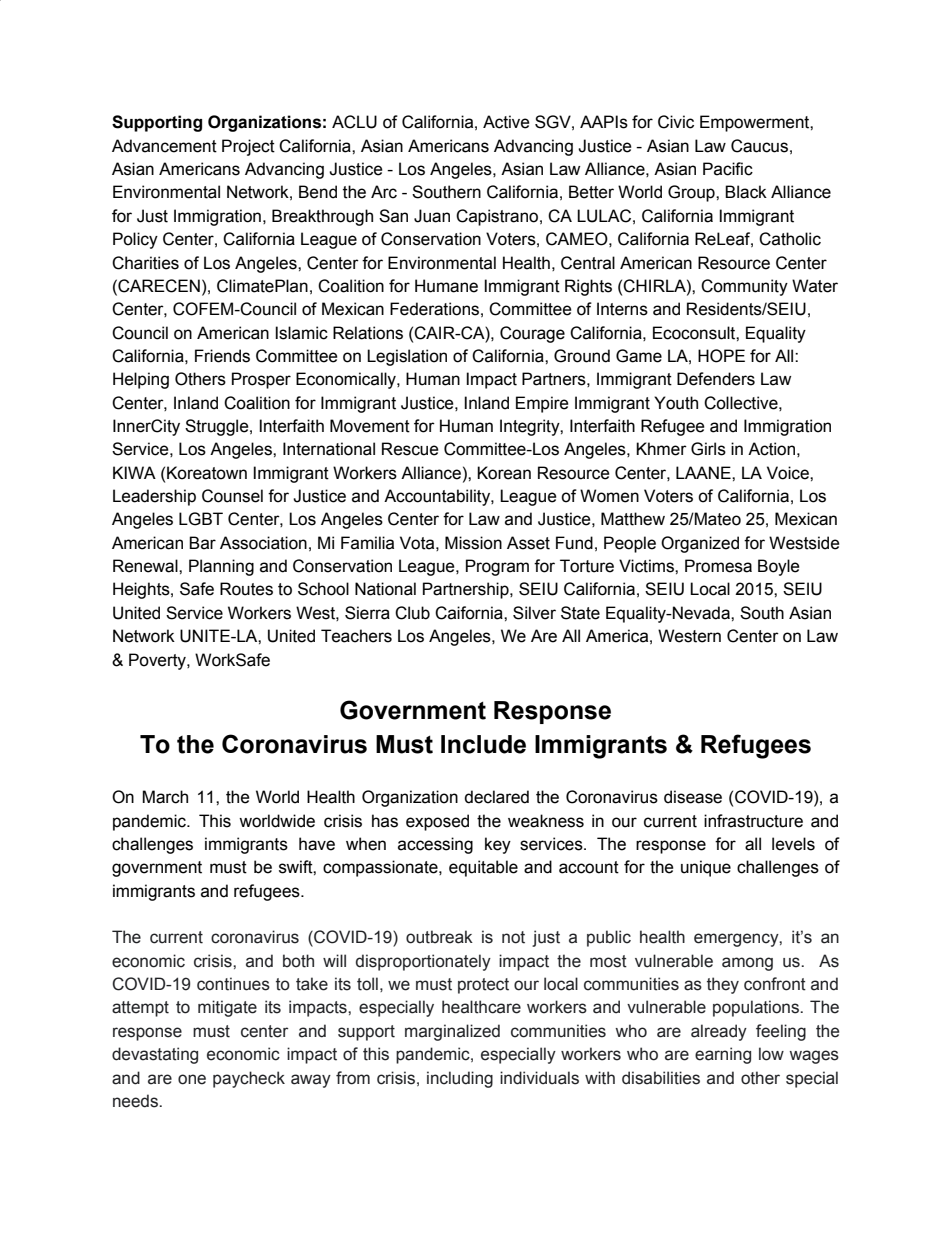  What do you see at coordinates (246, 589) in the page?
I see `Routes` at bounding box center [246, 589].
